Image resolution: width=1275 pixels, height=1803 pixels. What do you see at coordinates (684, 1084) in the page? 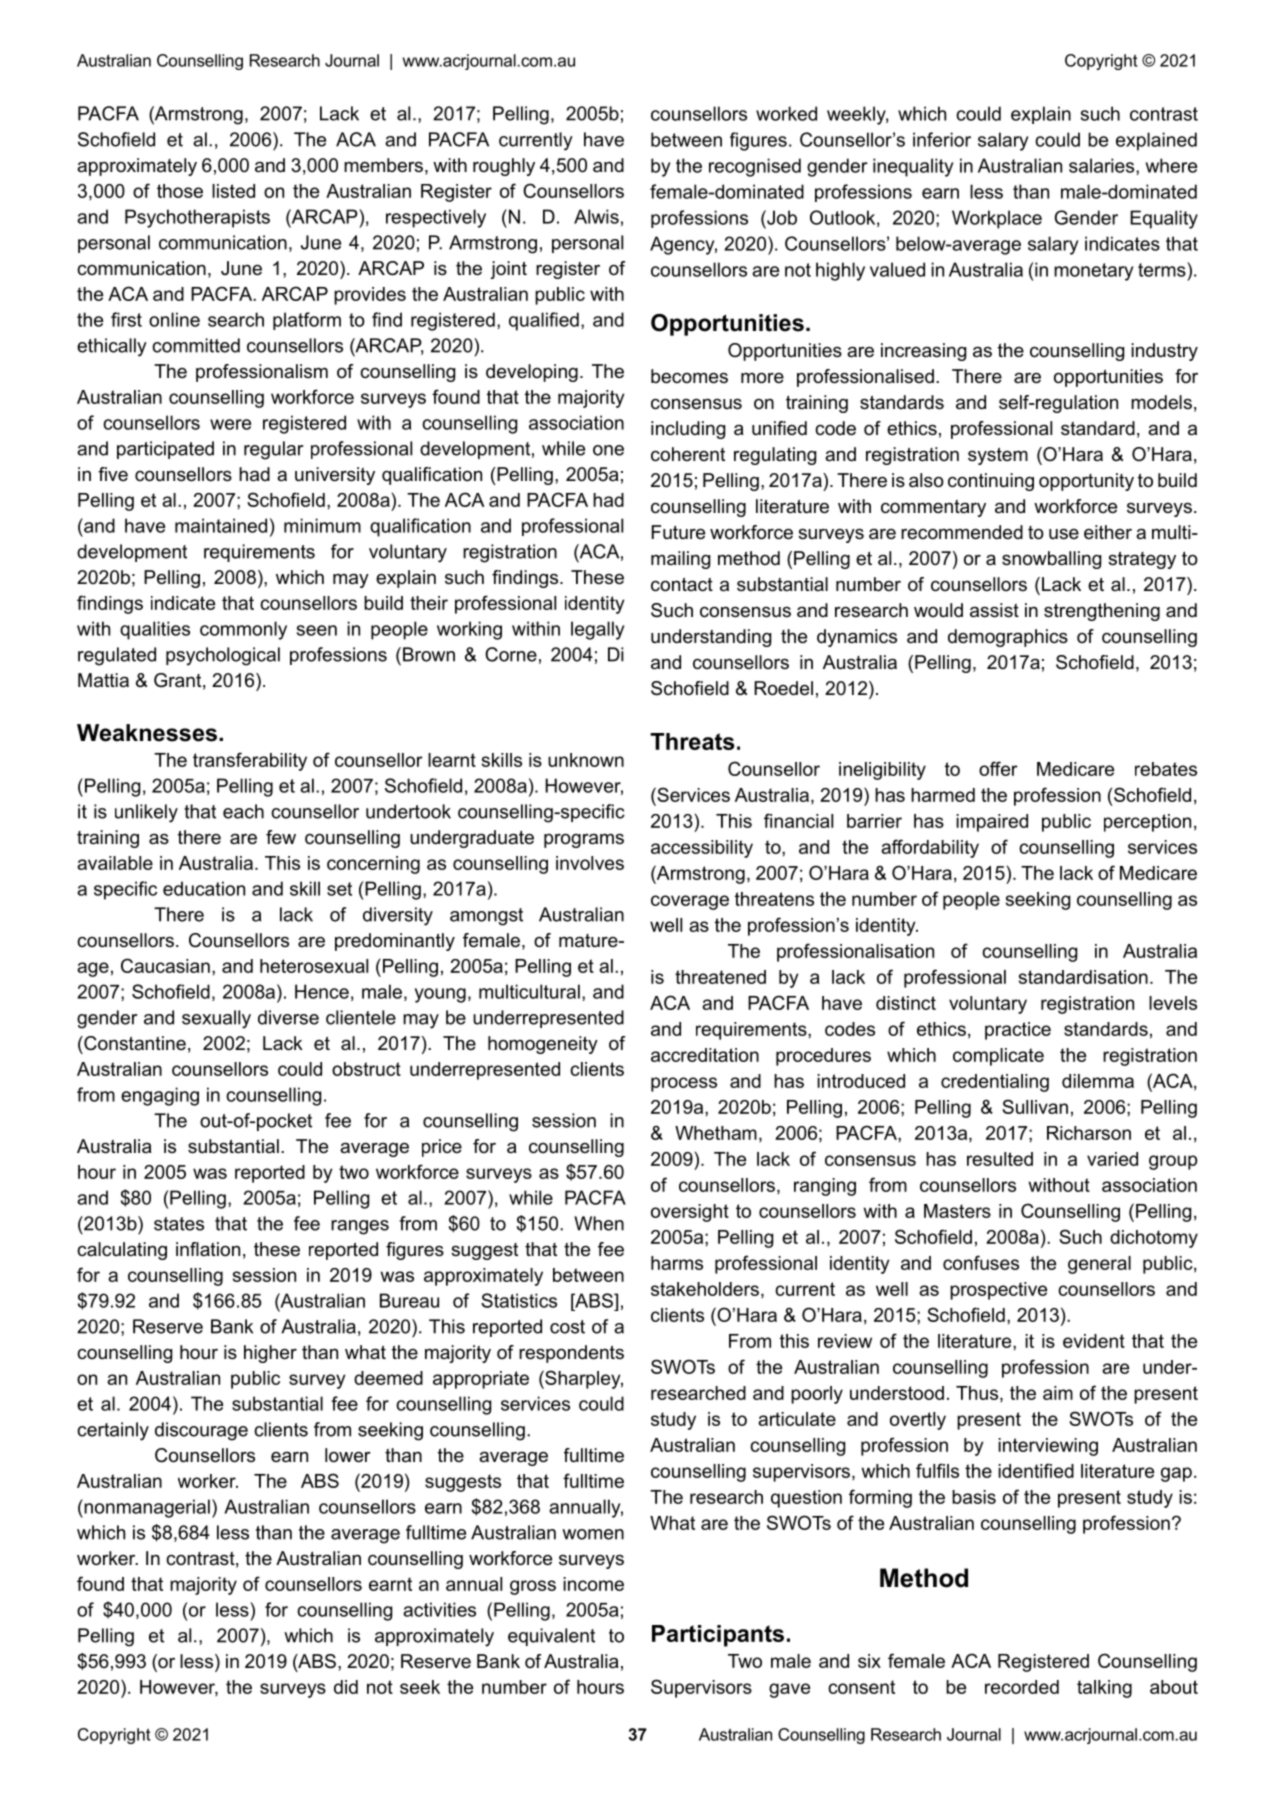
I see `process` at bounding box center [684, 1084].
